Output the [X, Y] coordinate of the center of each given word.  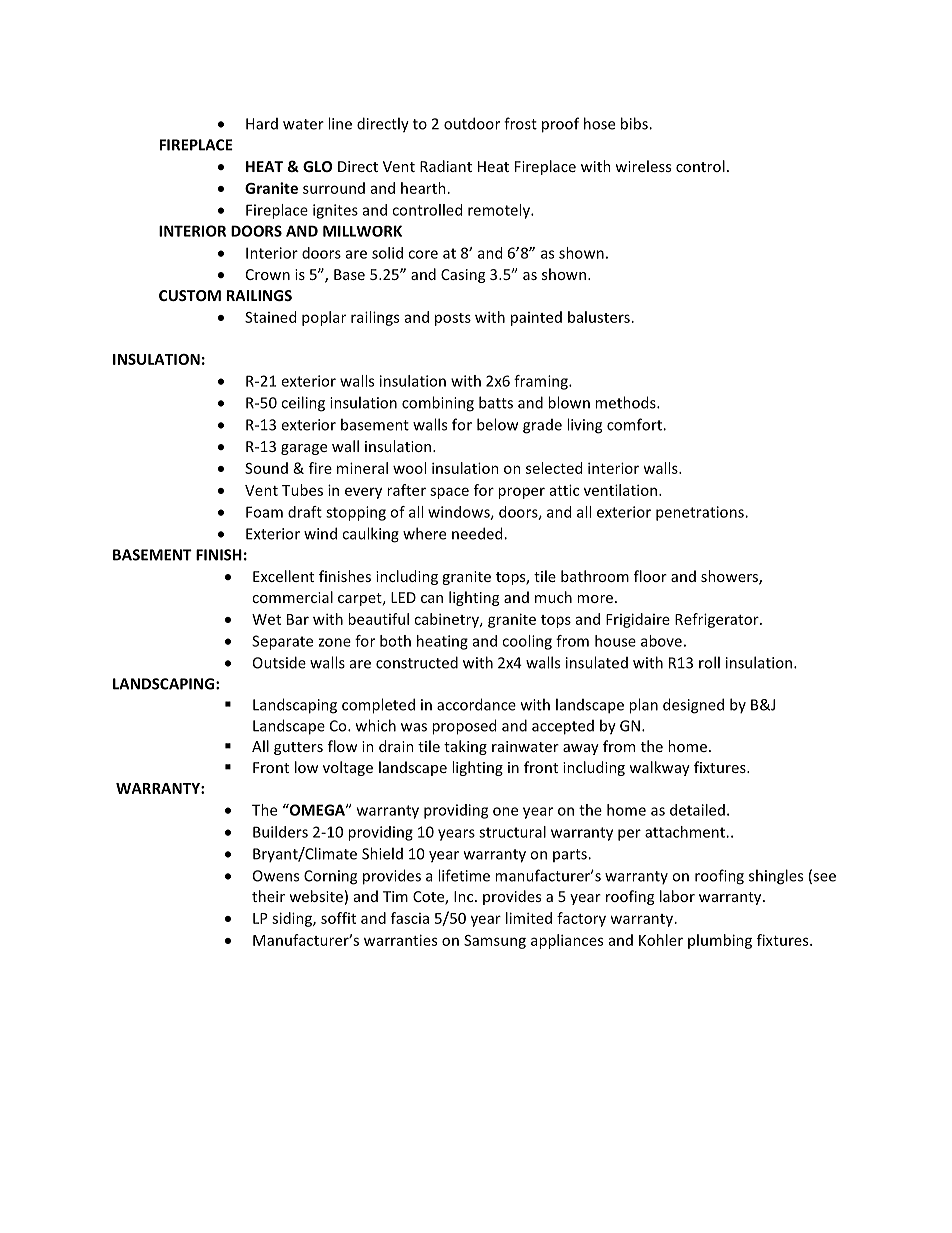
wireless [643, 166]
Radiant [446, 166]
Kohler [661, 940]
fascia [410, 918]
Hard [262, 124]
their [268, 896]
